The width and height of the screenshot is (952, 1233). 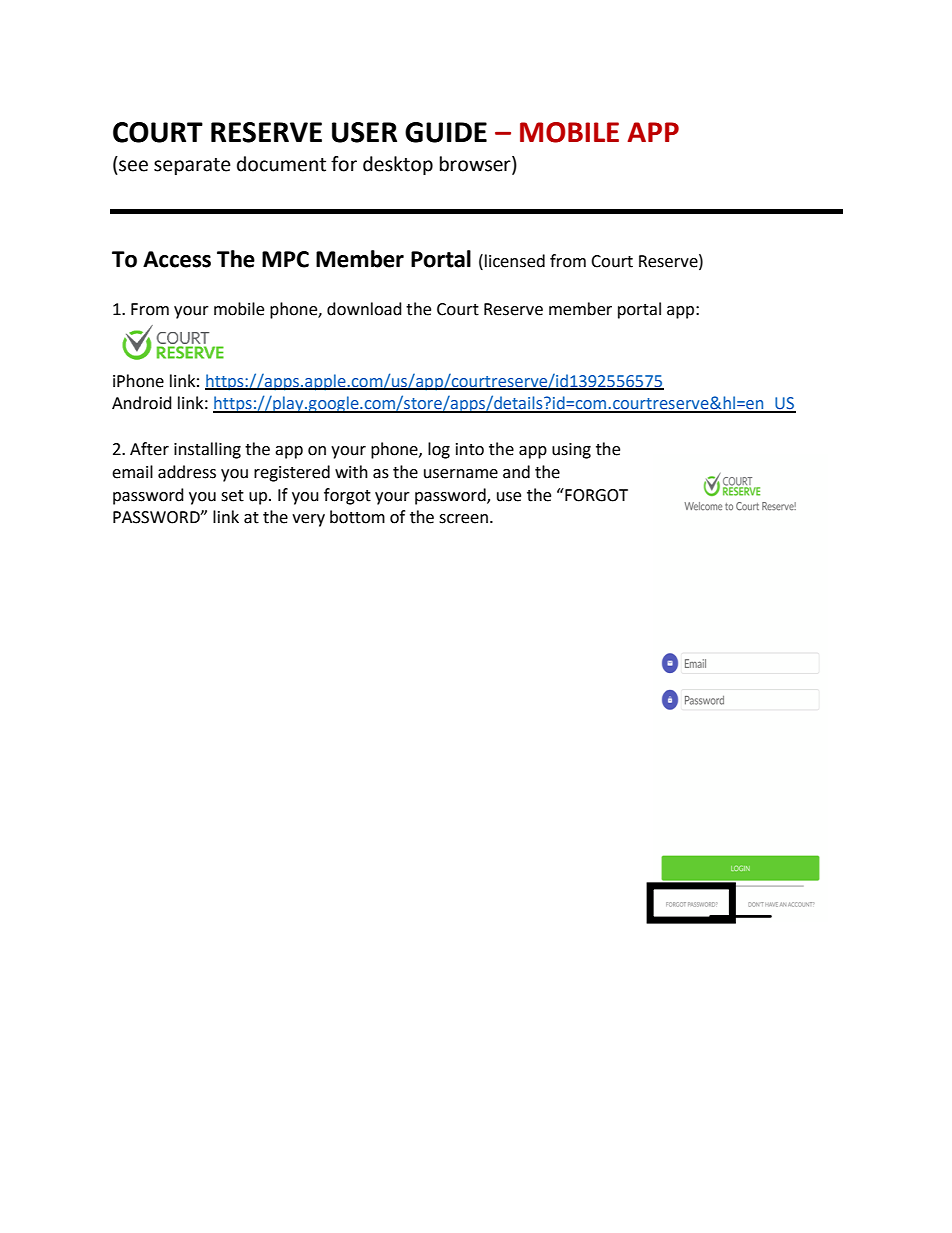 I want to click on desktop, so click(x=398, y=165).
